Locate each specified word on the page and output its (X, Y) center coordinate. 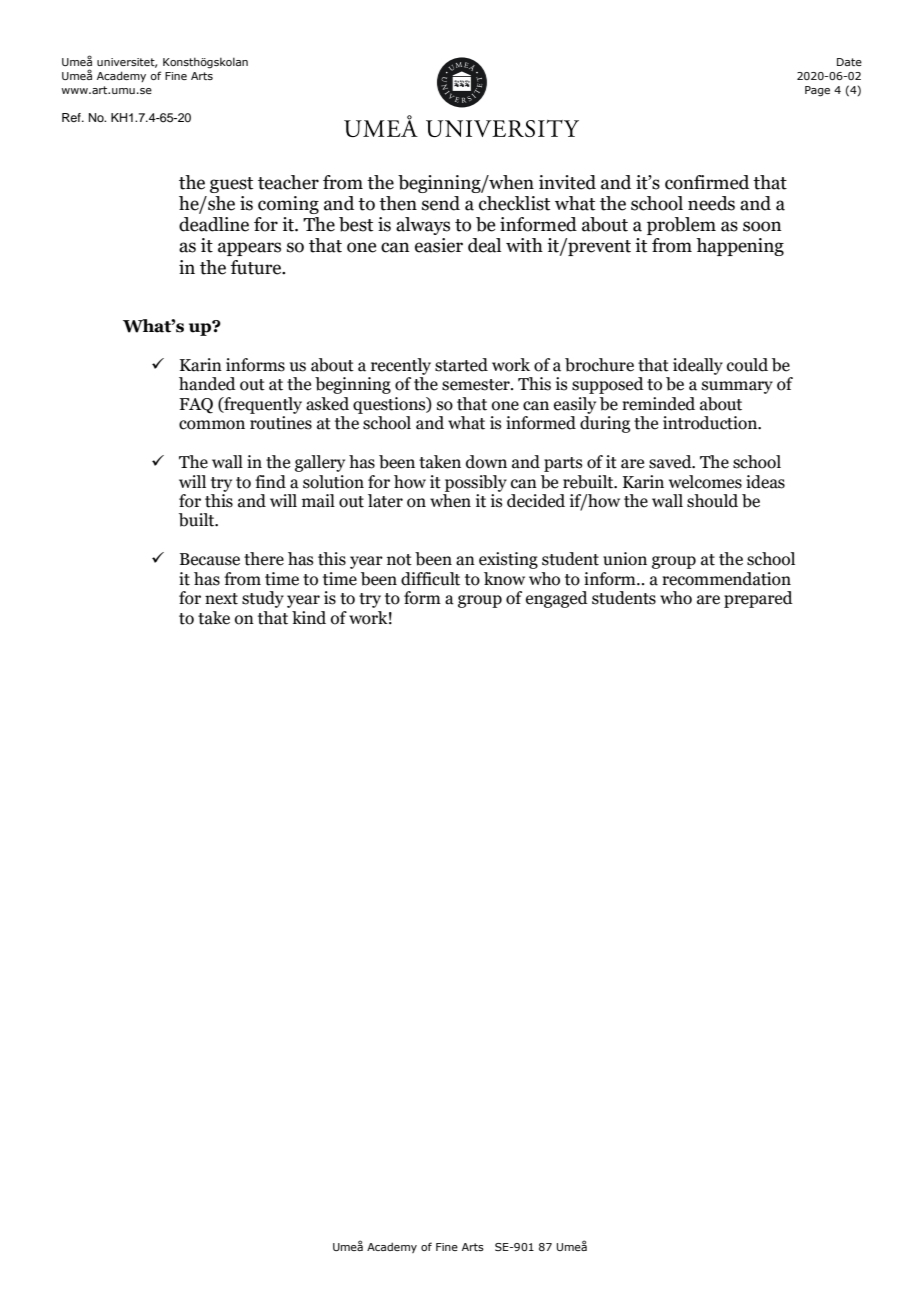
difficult (430, 579)
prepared (758, 599)
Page (817, 91)
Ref (72, 117)
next (221, 599)
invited (567, 182)
